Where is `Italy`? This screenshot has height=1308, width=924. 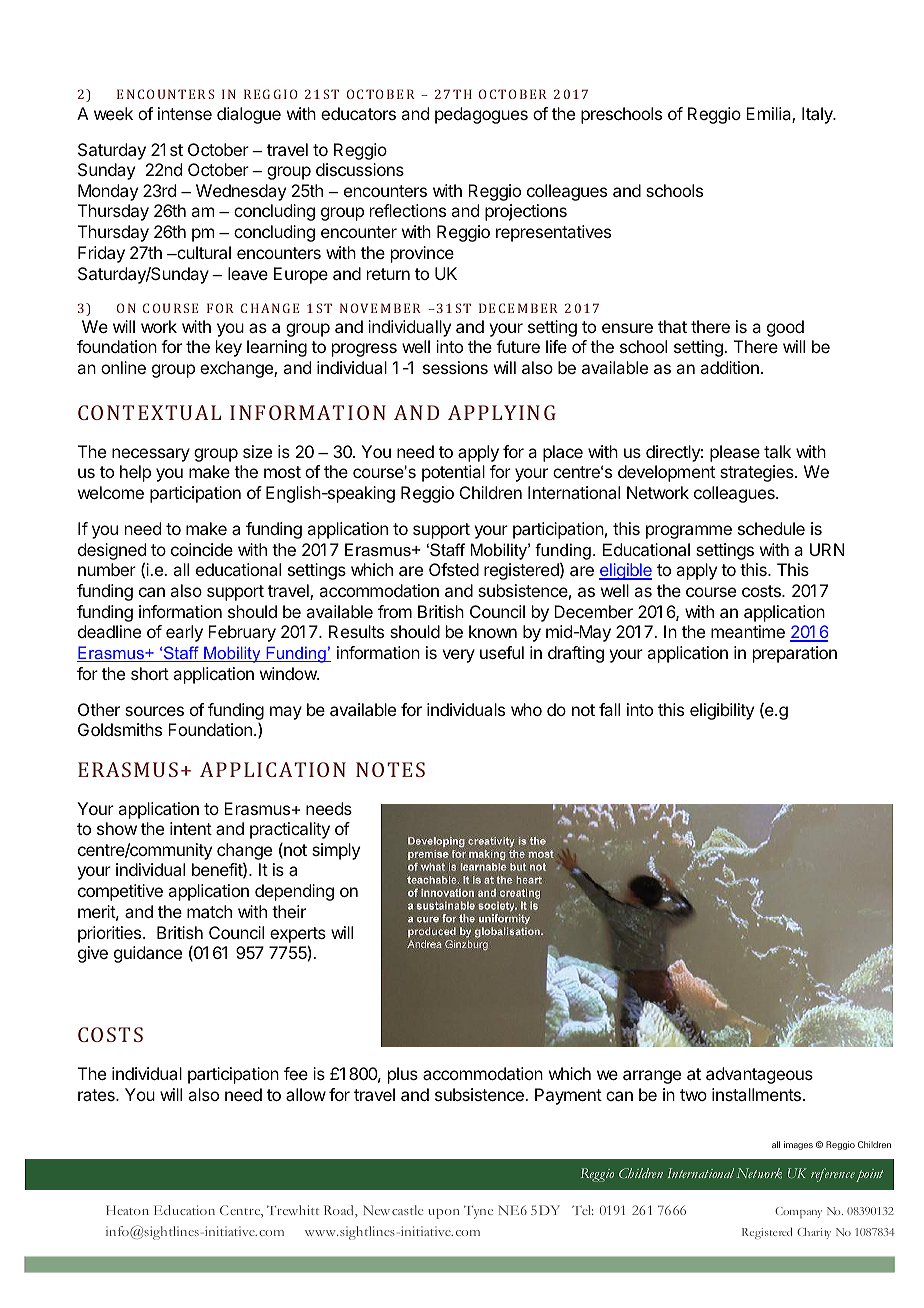
Italy is located at coordinates (818, 115).
